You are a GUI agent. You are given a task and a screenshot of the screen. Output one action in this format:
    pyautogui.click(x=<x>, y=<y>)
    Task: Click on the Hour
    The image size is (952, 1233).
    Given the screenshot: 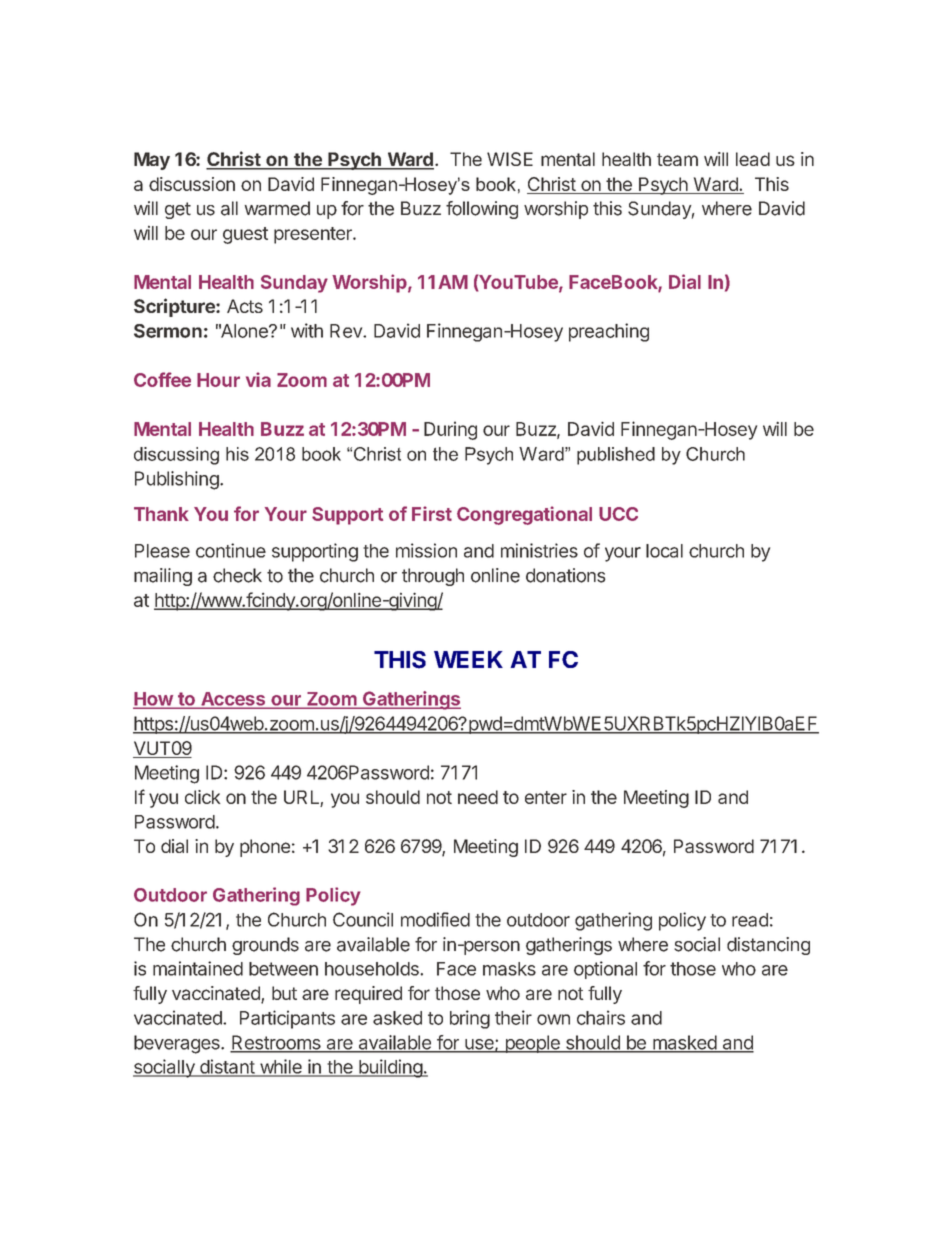 What is the action you would take?
    pyautogui.click(x=218, y=380)
